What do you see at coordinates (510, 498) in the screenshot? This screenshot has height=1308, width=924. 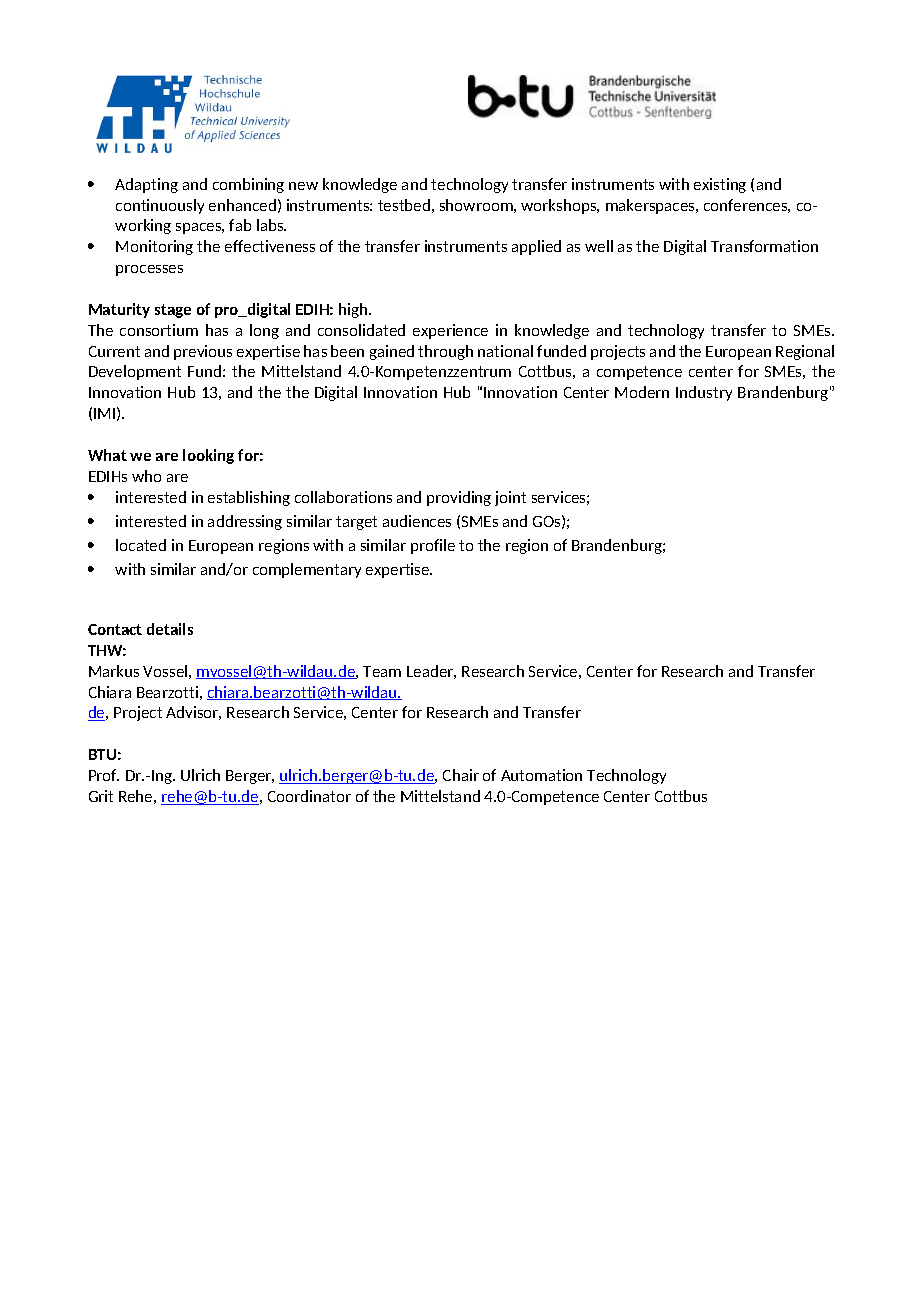 I see `joint` at bounding box center [510, 498].
